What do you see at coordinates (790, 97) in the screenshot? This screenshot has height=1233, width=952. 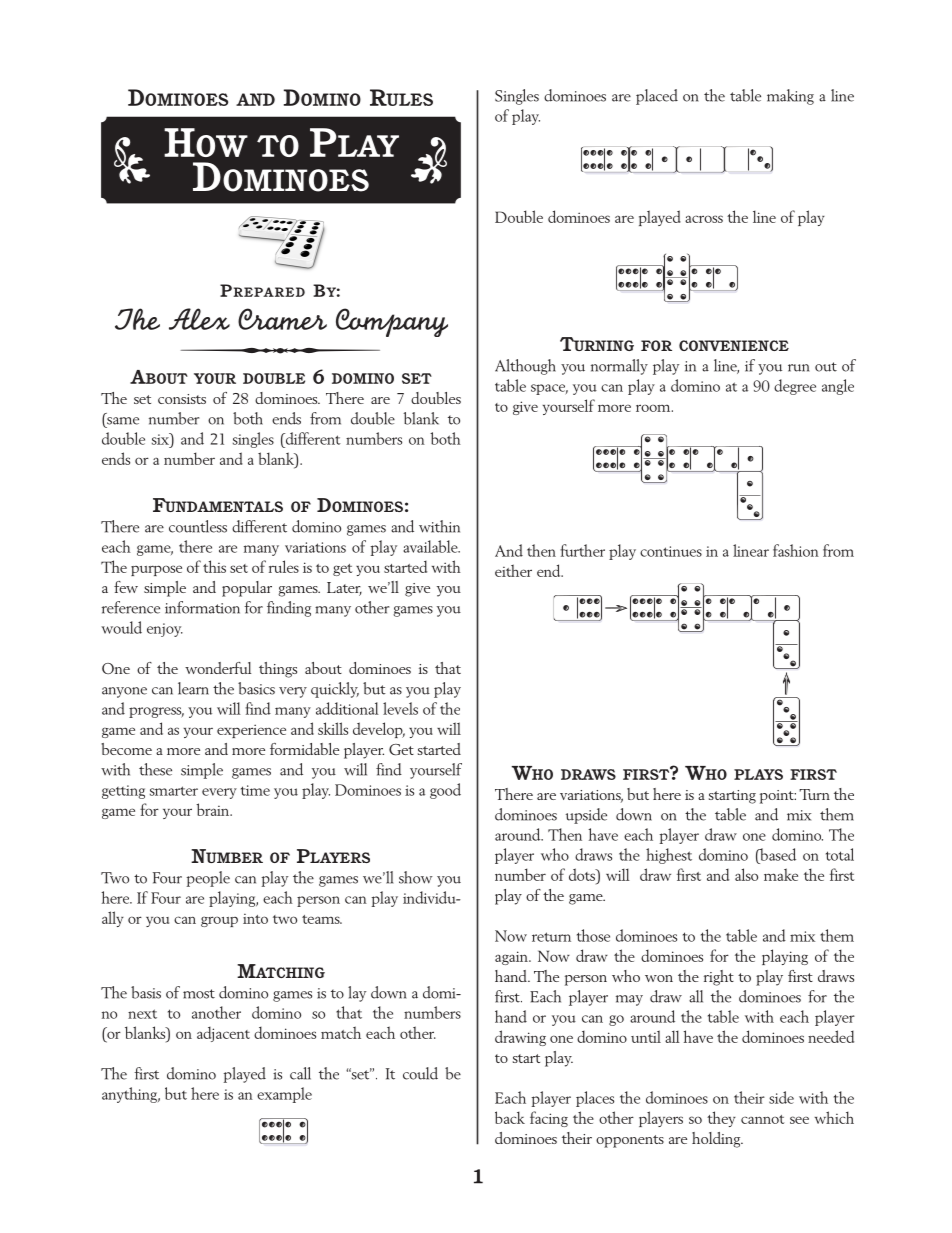 I see `making` at bounding box center [790, 97].
